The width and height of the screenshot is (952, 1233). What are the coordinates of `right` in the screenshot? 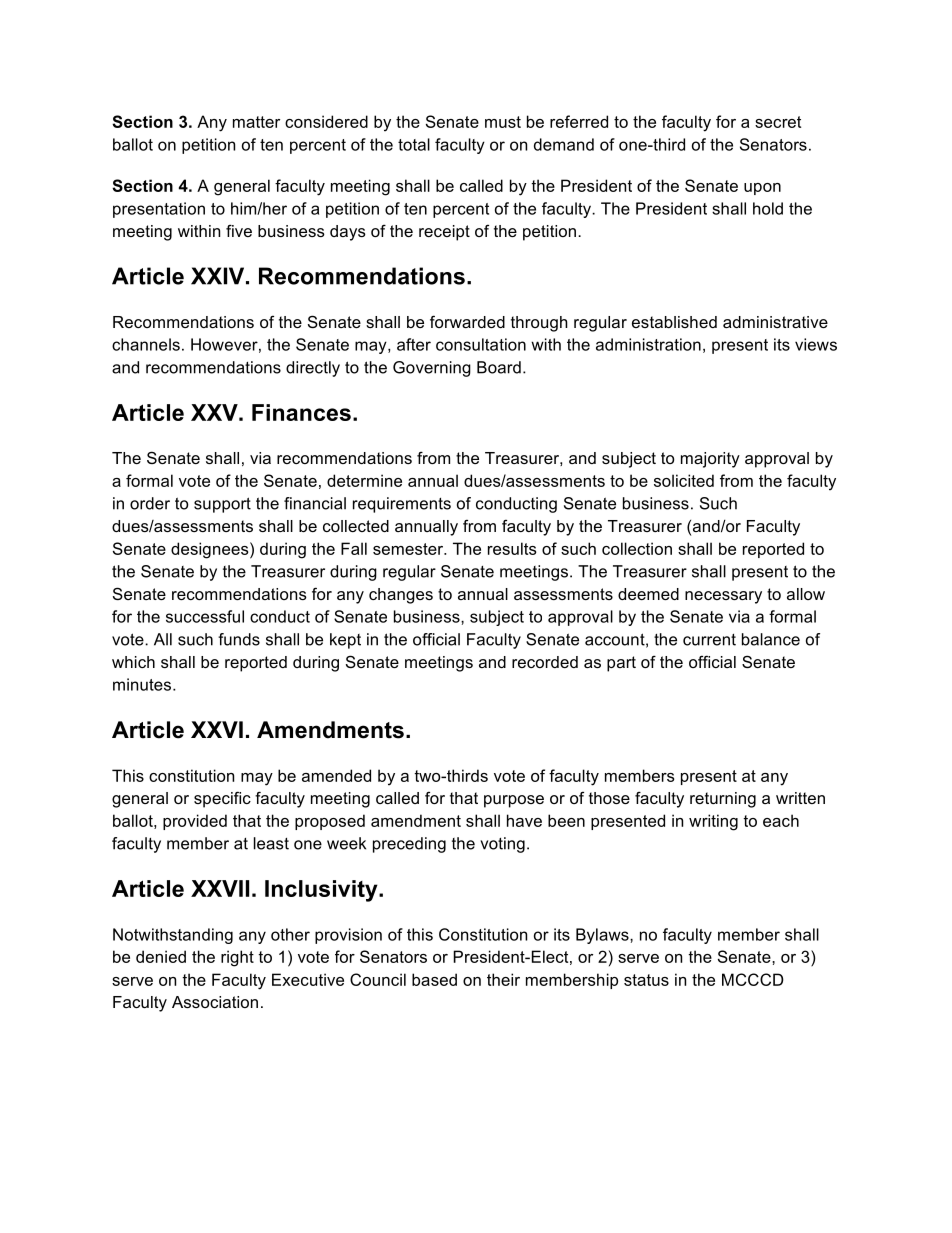 It's located at (237, 958).
